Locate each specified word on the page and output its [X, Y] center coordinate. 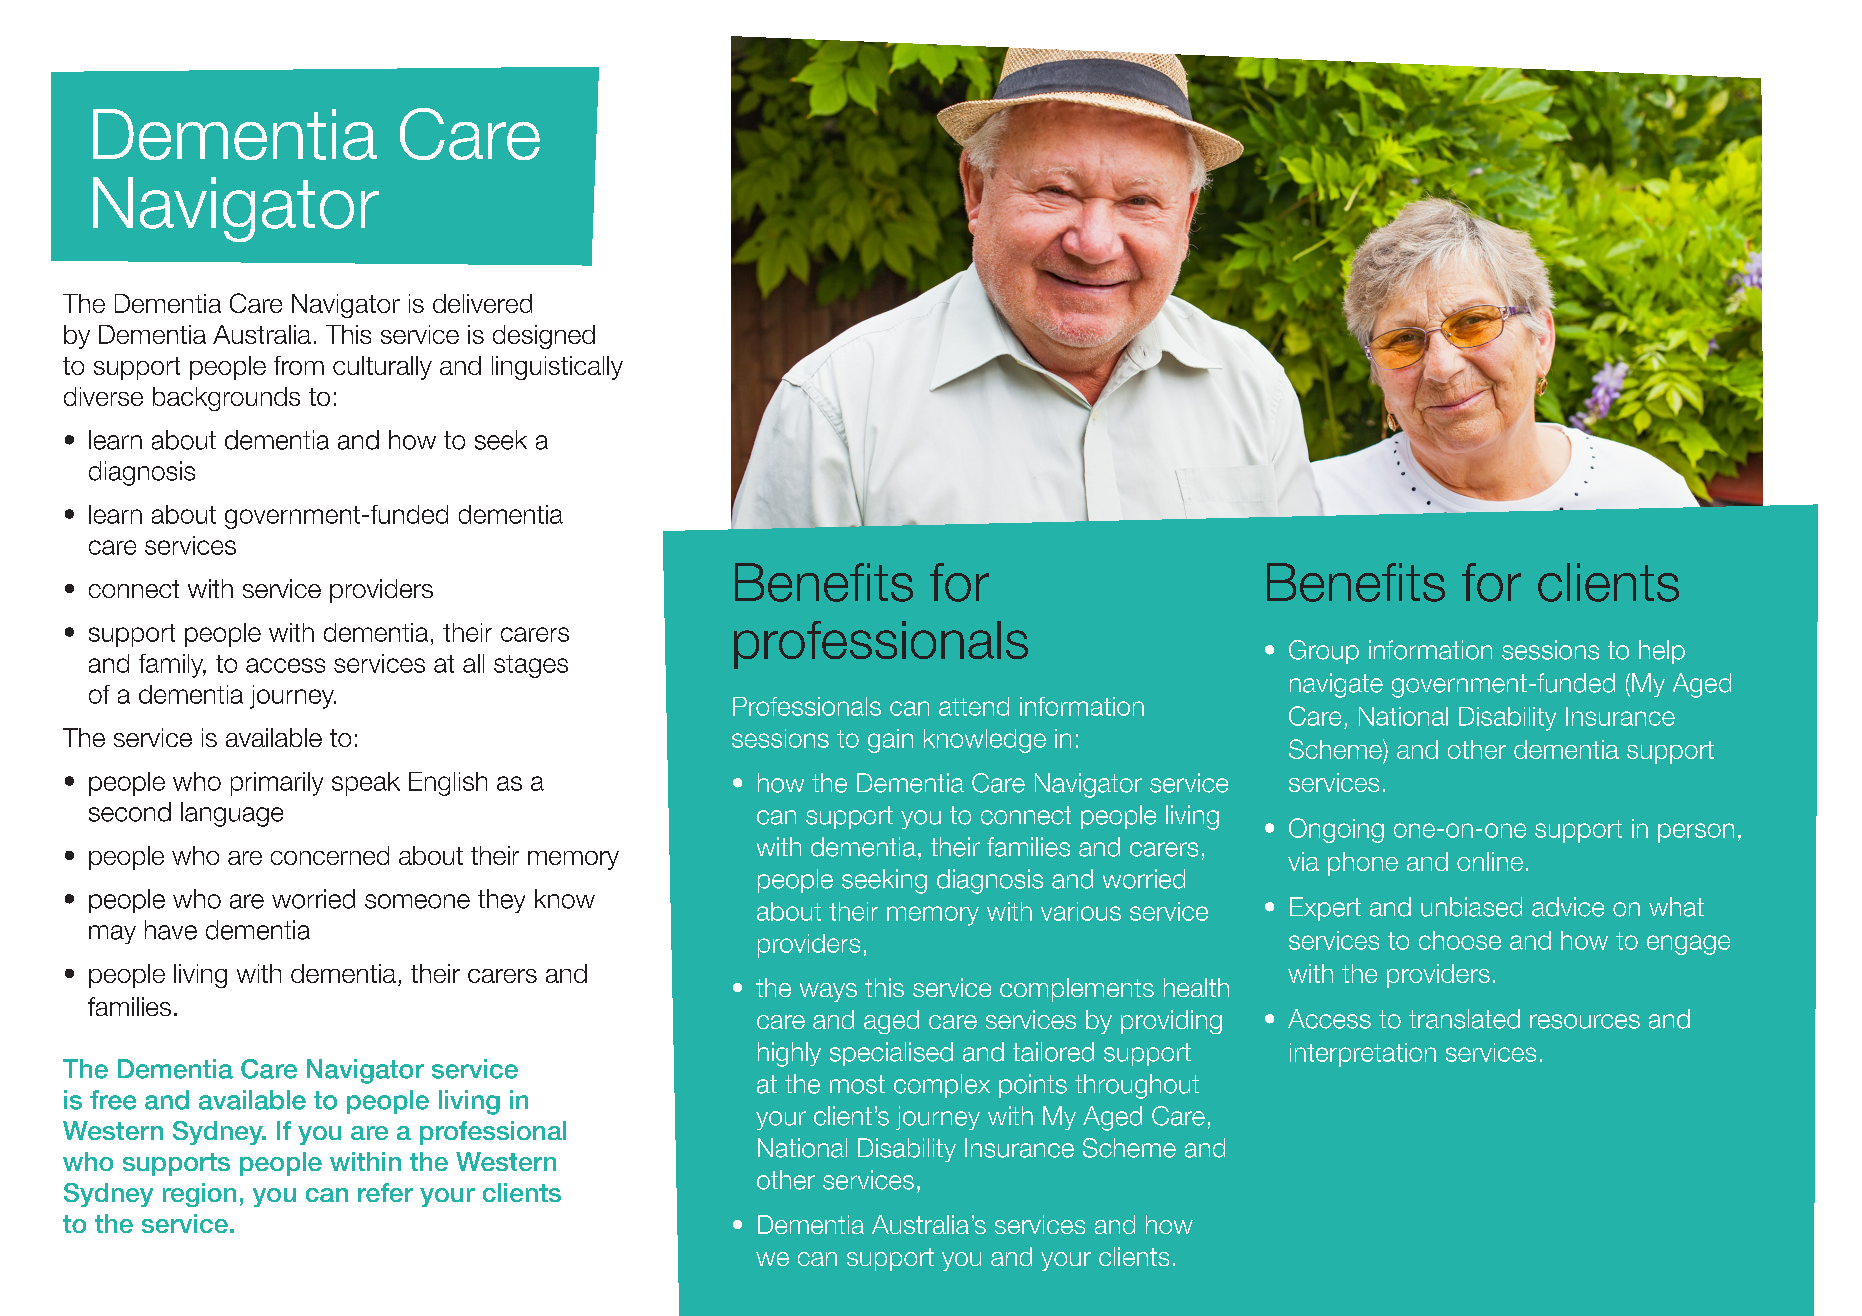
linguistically [557, 368]
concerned [330, 855]
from [299, 365]
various [1081, 911]
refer [385, 1192]
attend [974, 706]
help [1662, 652]
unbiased [1471, 907]
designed [544, 337]
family [172, 666]
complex [942, 1086]
